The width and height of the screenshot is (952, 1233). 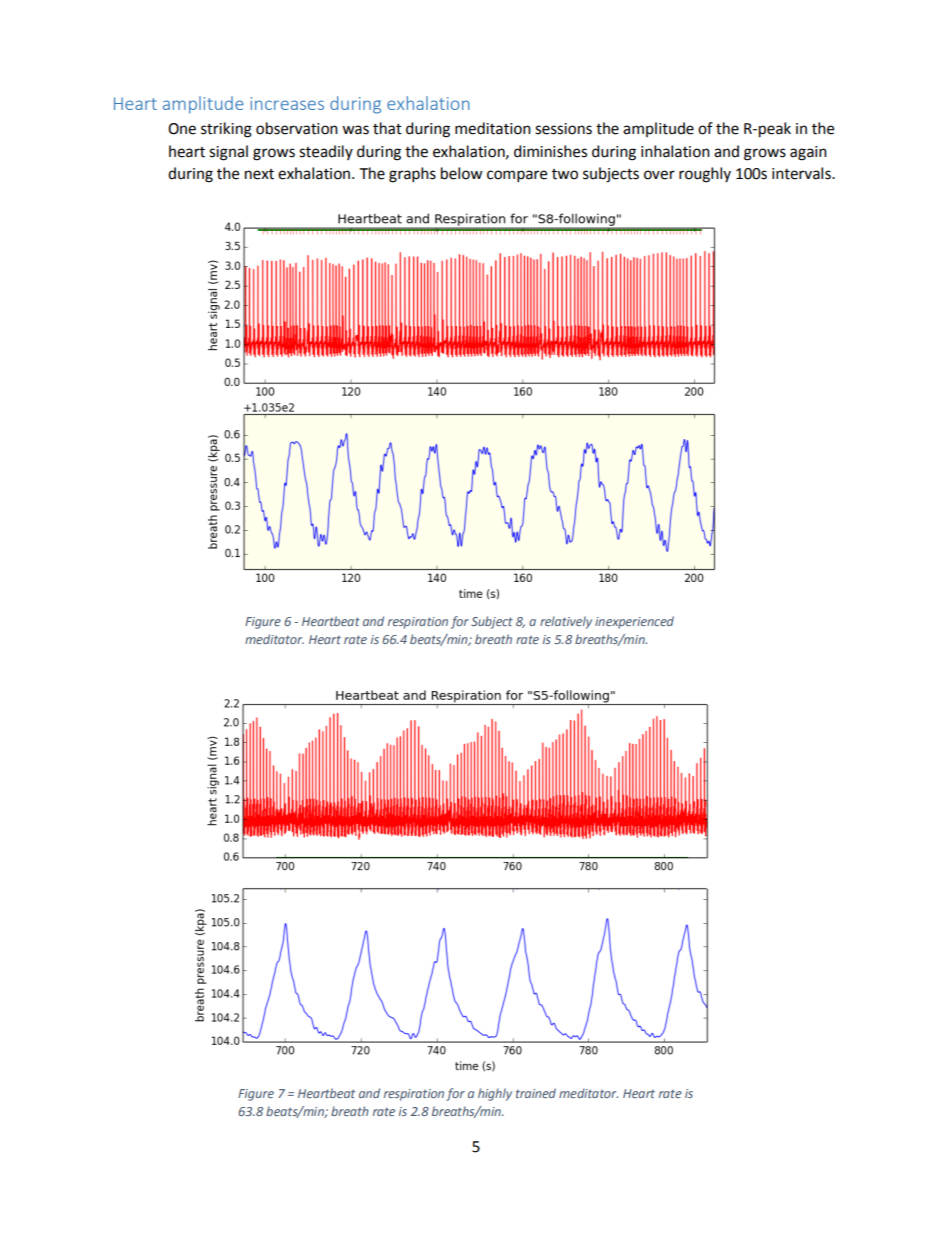 I want to click on intervals, so click(x=802, y=173).
